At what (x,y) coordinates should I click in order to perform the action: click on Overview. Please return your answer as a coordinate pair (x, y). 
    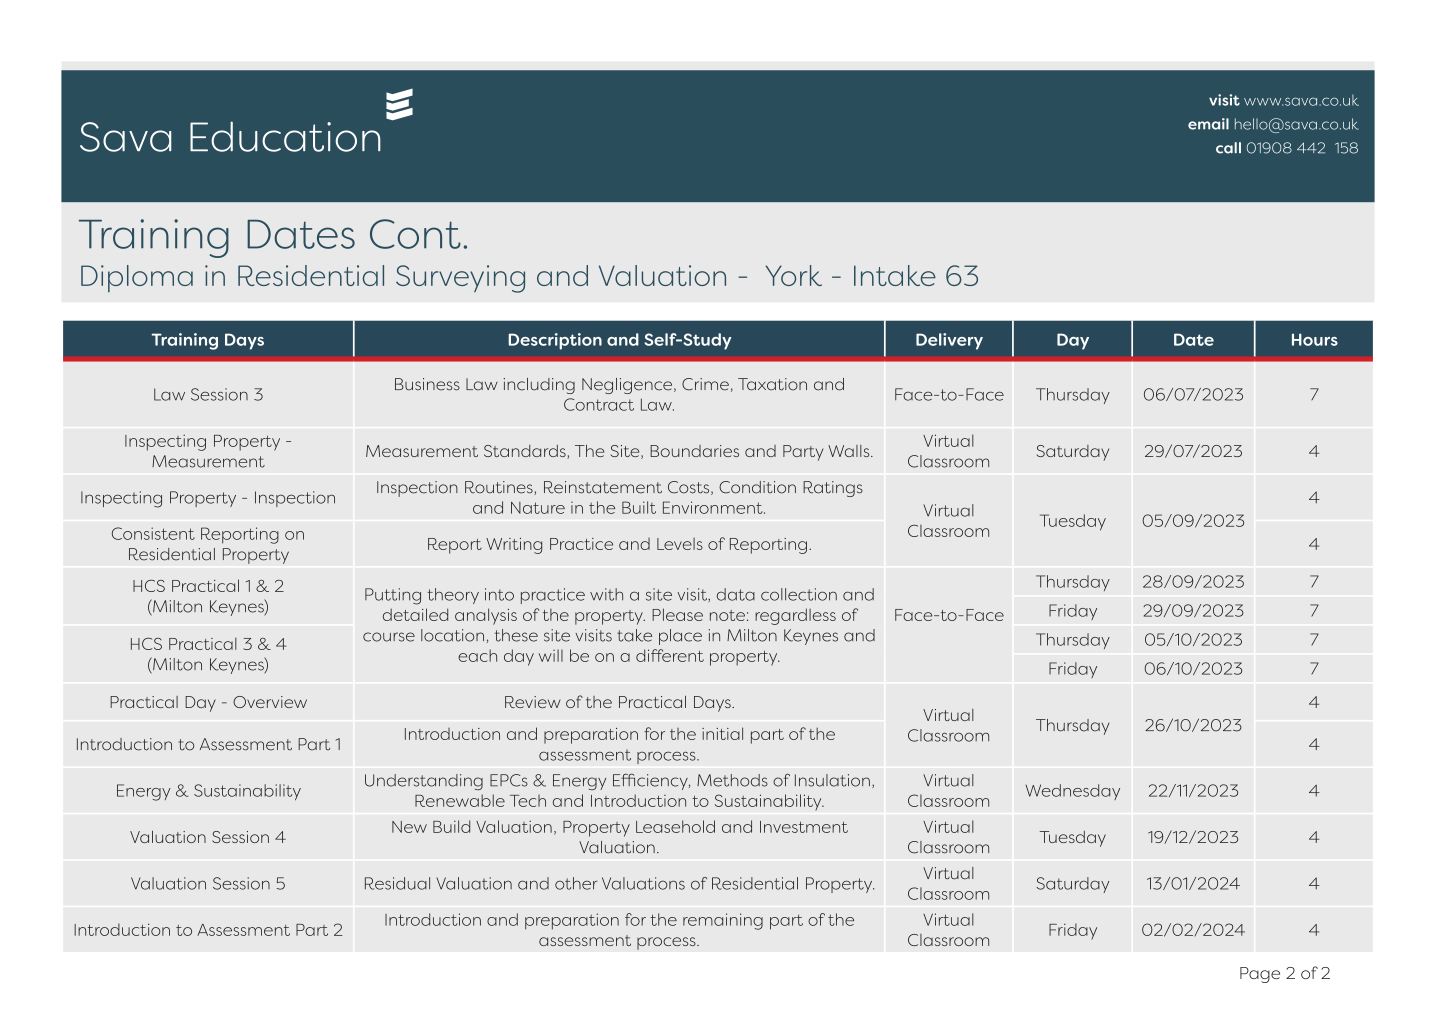
    Looking at the image, I should click on (270, 702).
